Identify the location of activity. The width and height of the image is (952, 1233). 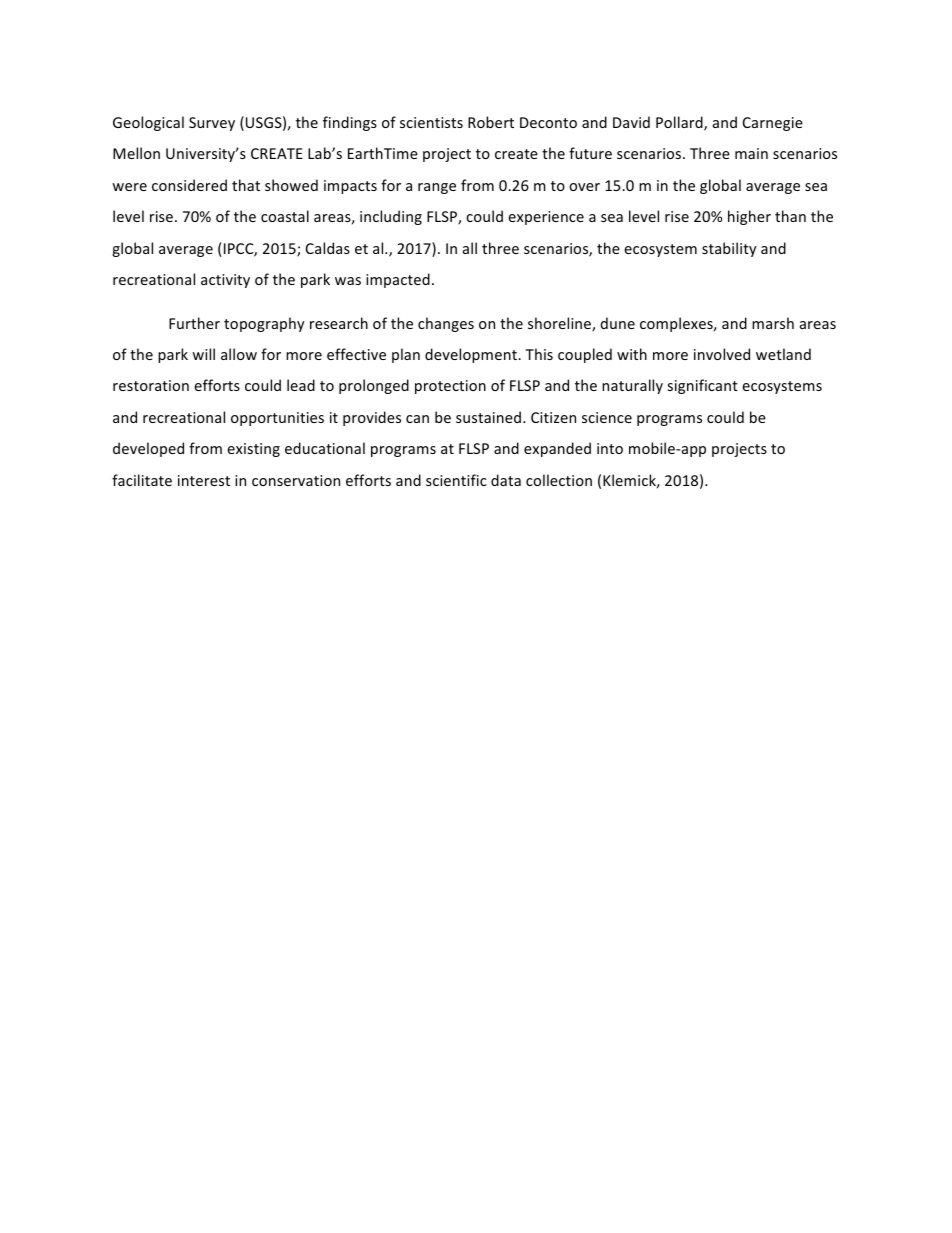
(225, 281).
